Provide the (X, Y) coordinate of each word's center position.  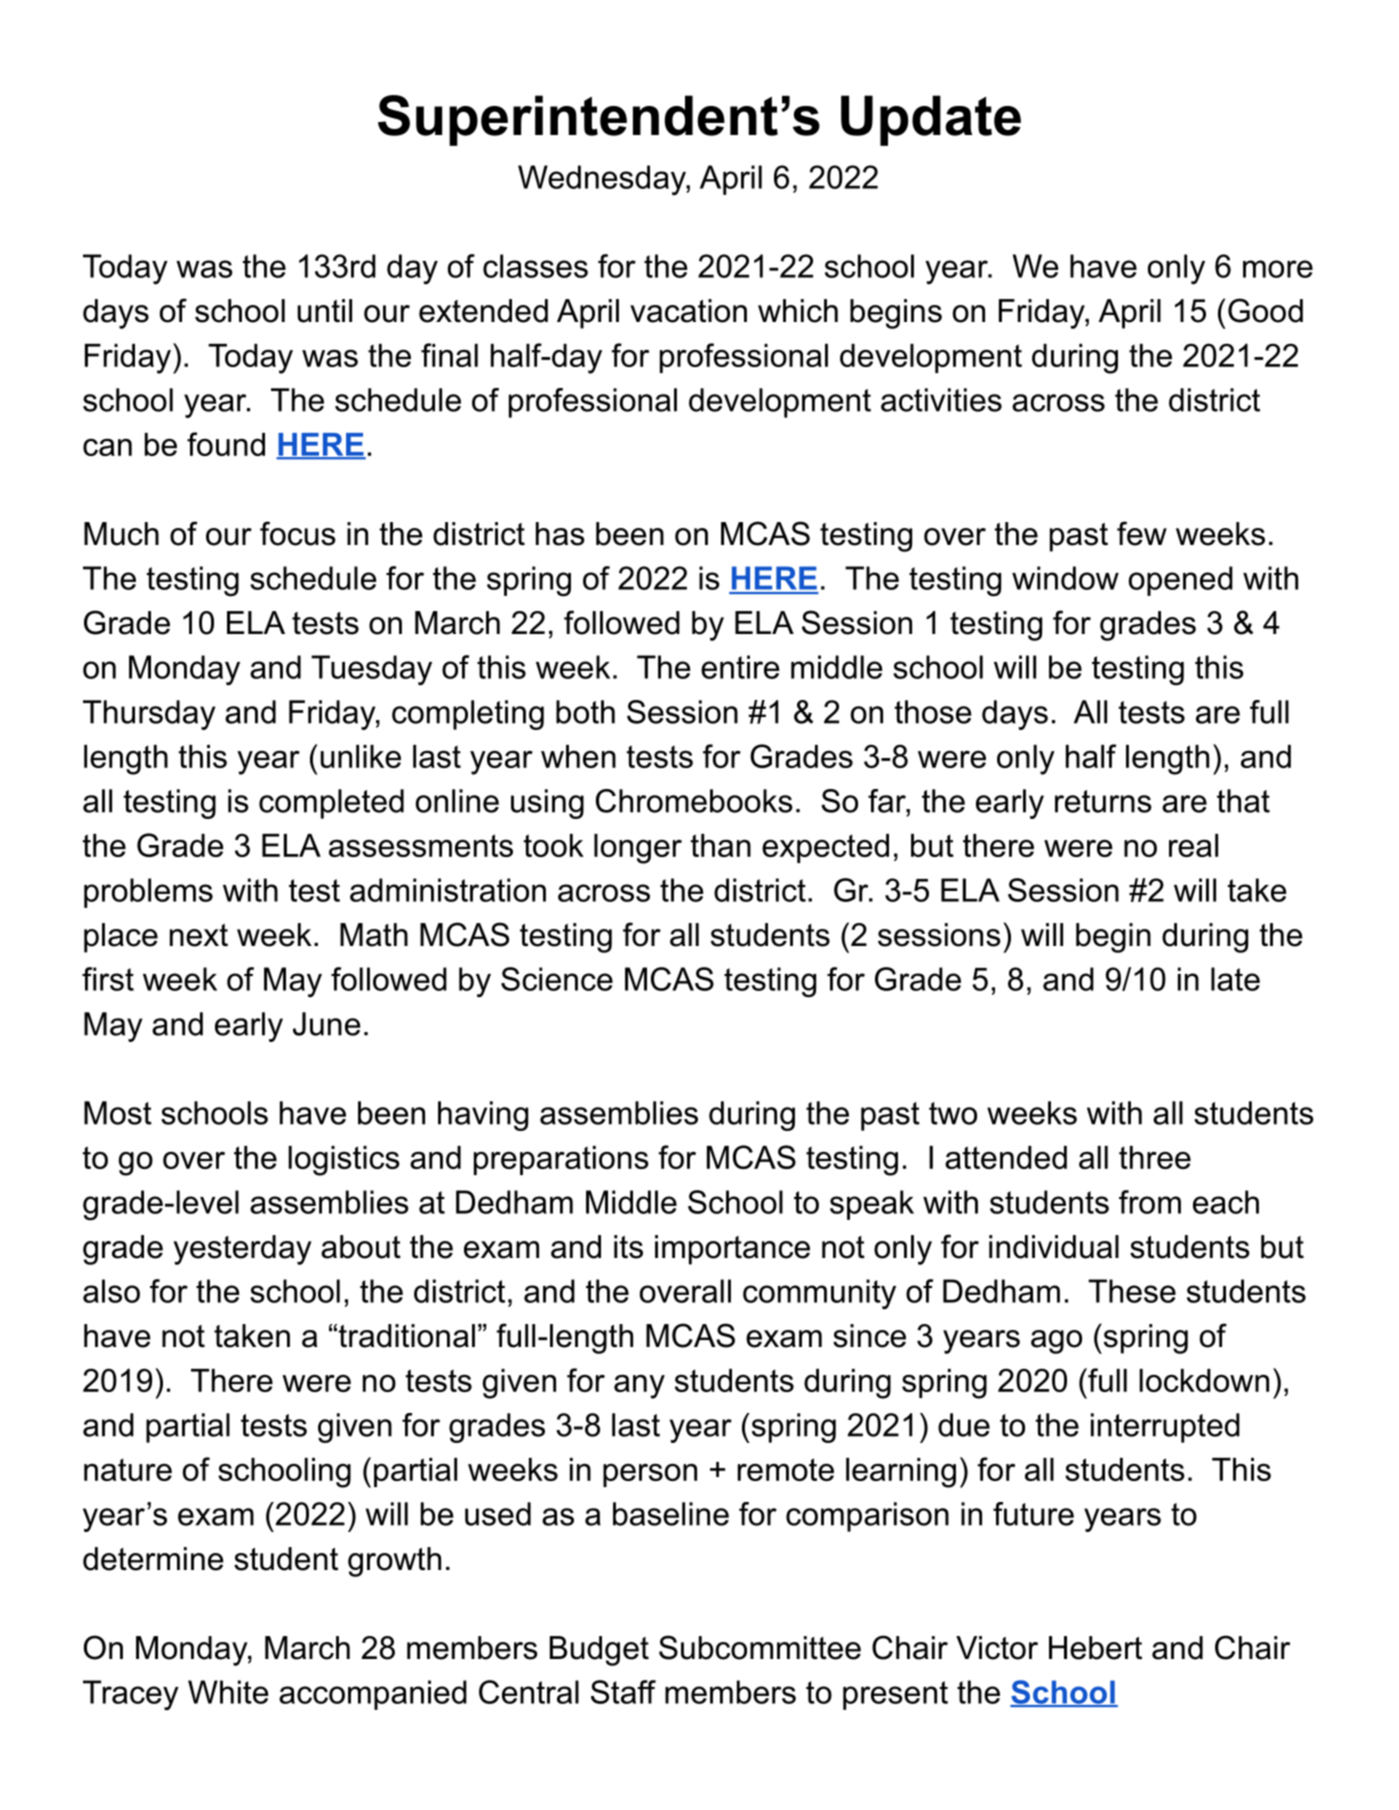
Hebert (1095, 1648)
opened (1181, 581)
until (324, 311)
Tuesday (371, 670)
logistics (344, 1161)
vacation (688, 311)
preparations (561, 1160)
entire (740, 667)
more (1278, 269)
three (1155, 1157)
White (228, 1692)
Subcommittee (760, 1647)
